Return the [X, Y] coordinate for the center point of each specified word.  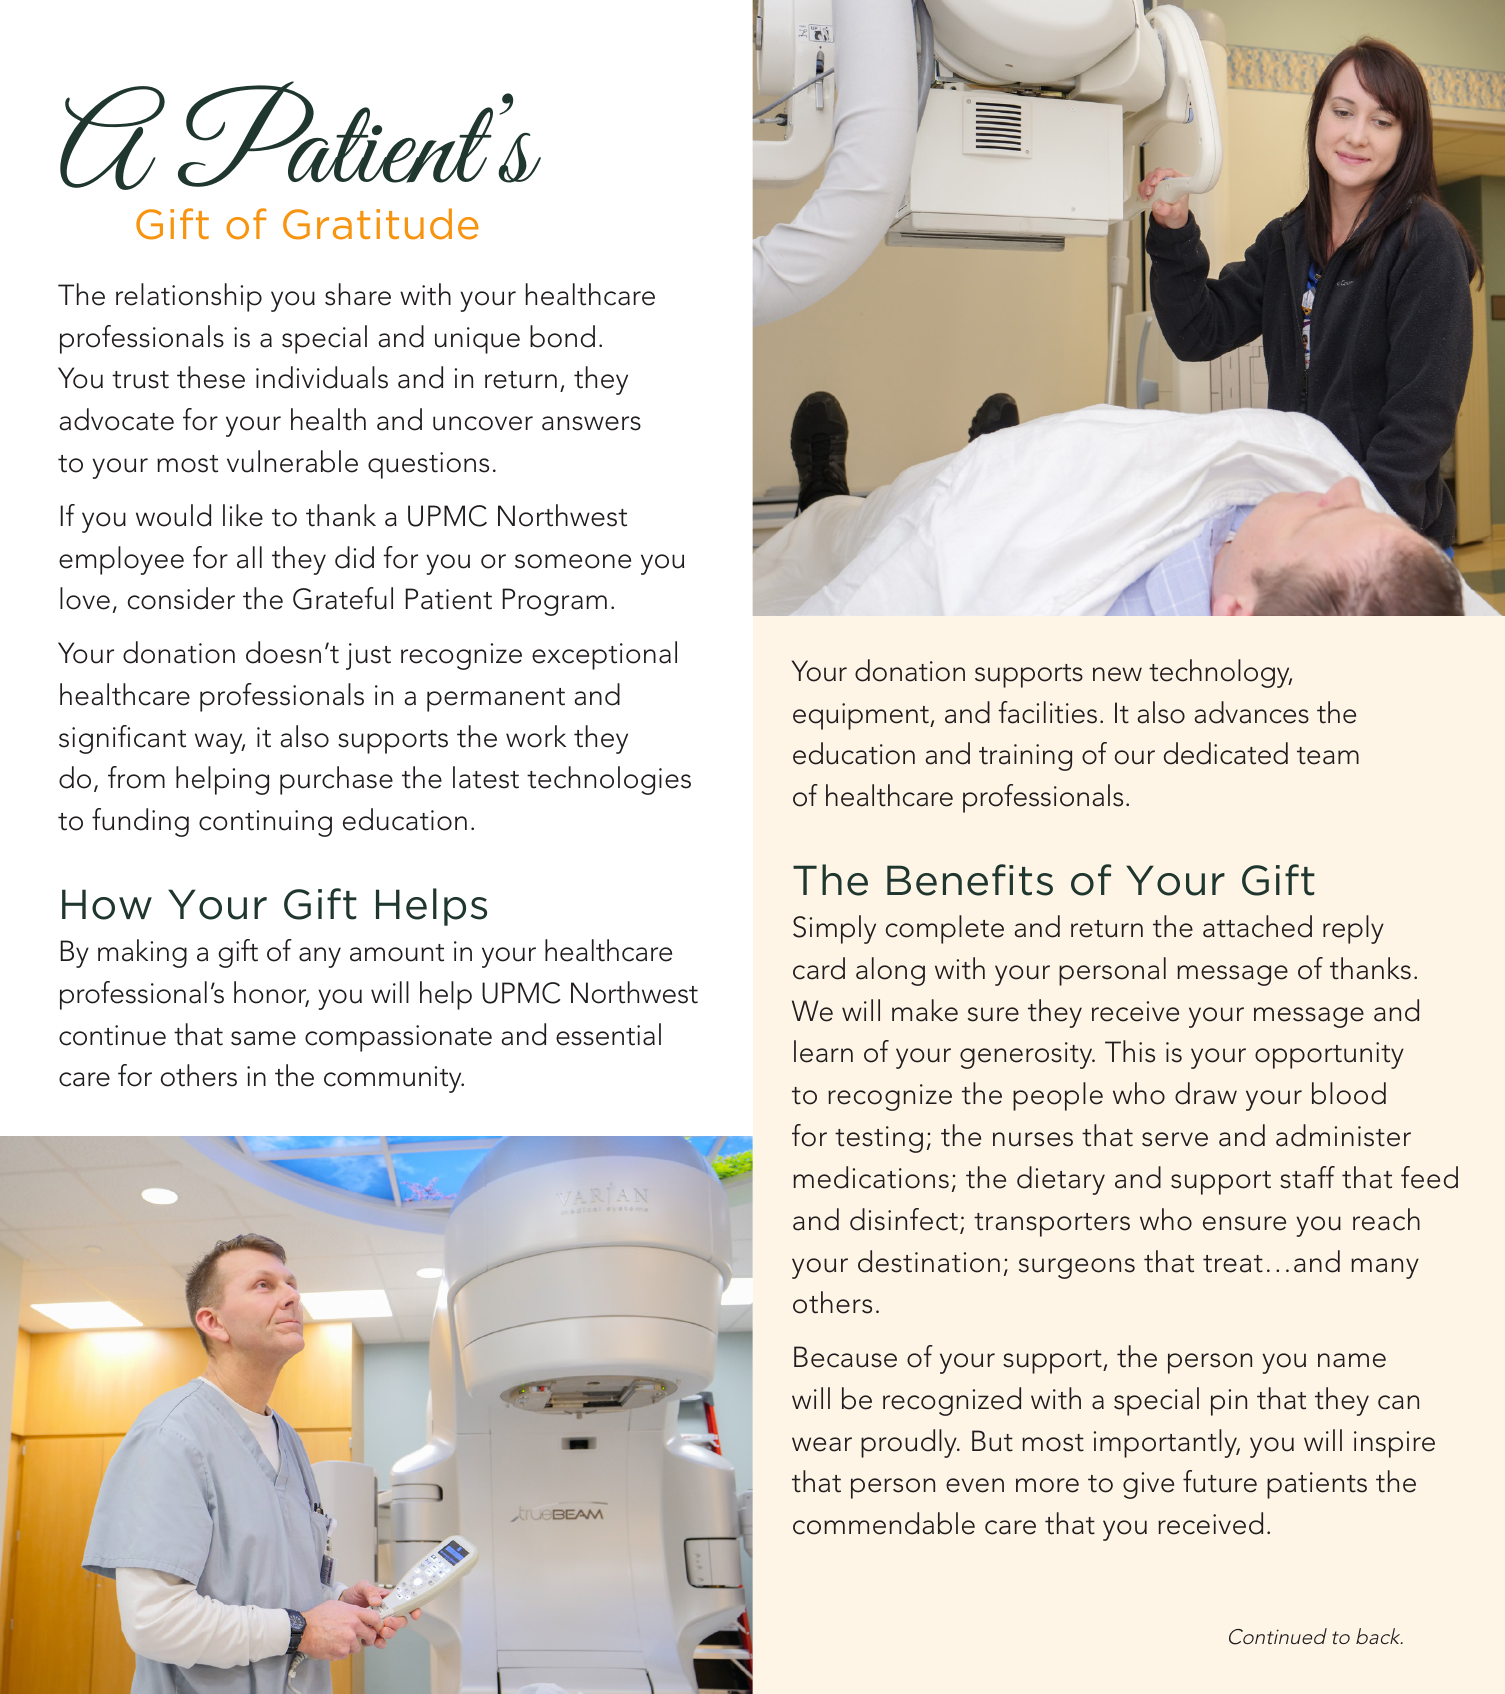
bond [562, 336]
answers [591, 423]
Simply [834, 929]
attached [1257, 926]
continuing [265, 823]
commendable [884, 1523]
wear [822, 1444]
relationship [189, 297]
